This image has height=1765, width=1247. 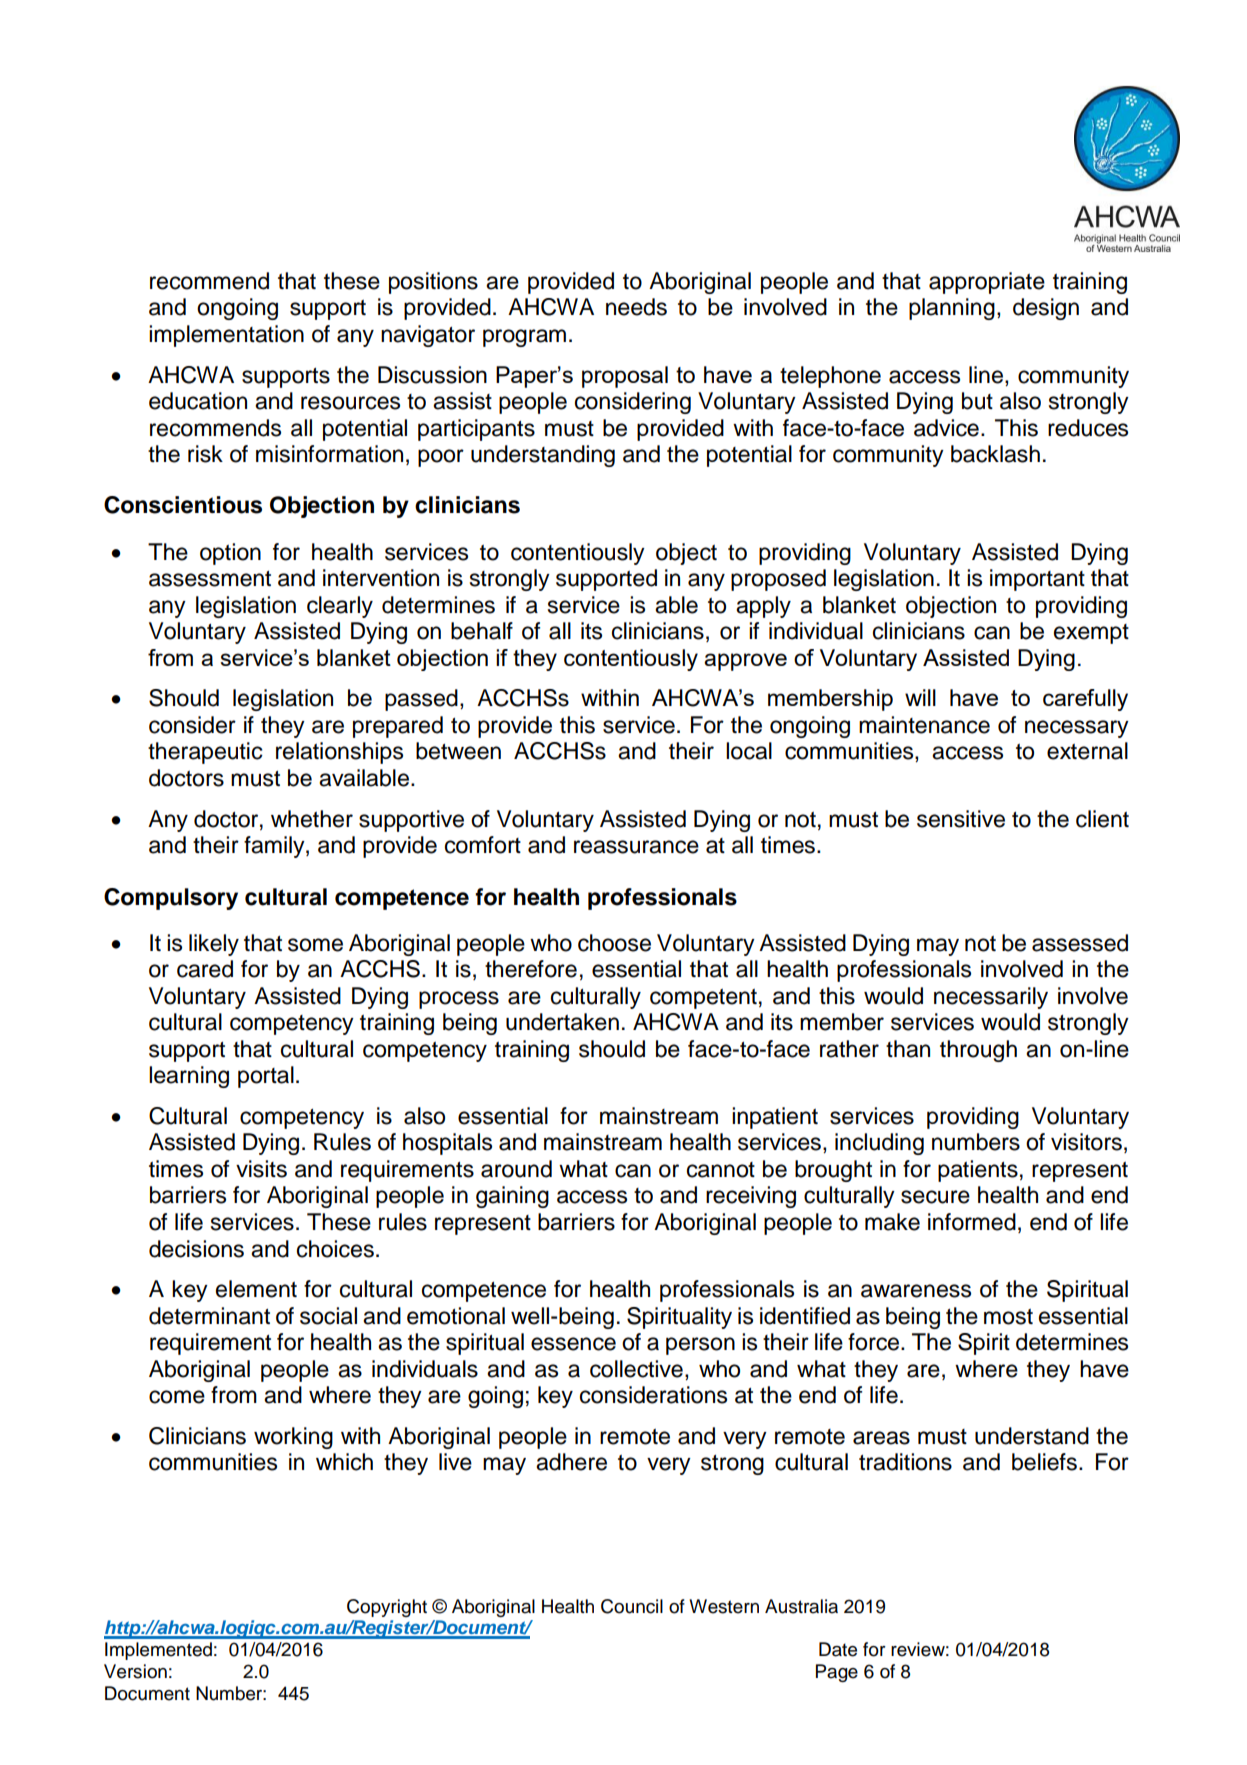 What do you see at coordinates (636, 307) in the image?
I see `needs` at bounding box center [636, 307].
